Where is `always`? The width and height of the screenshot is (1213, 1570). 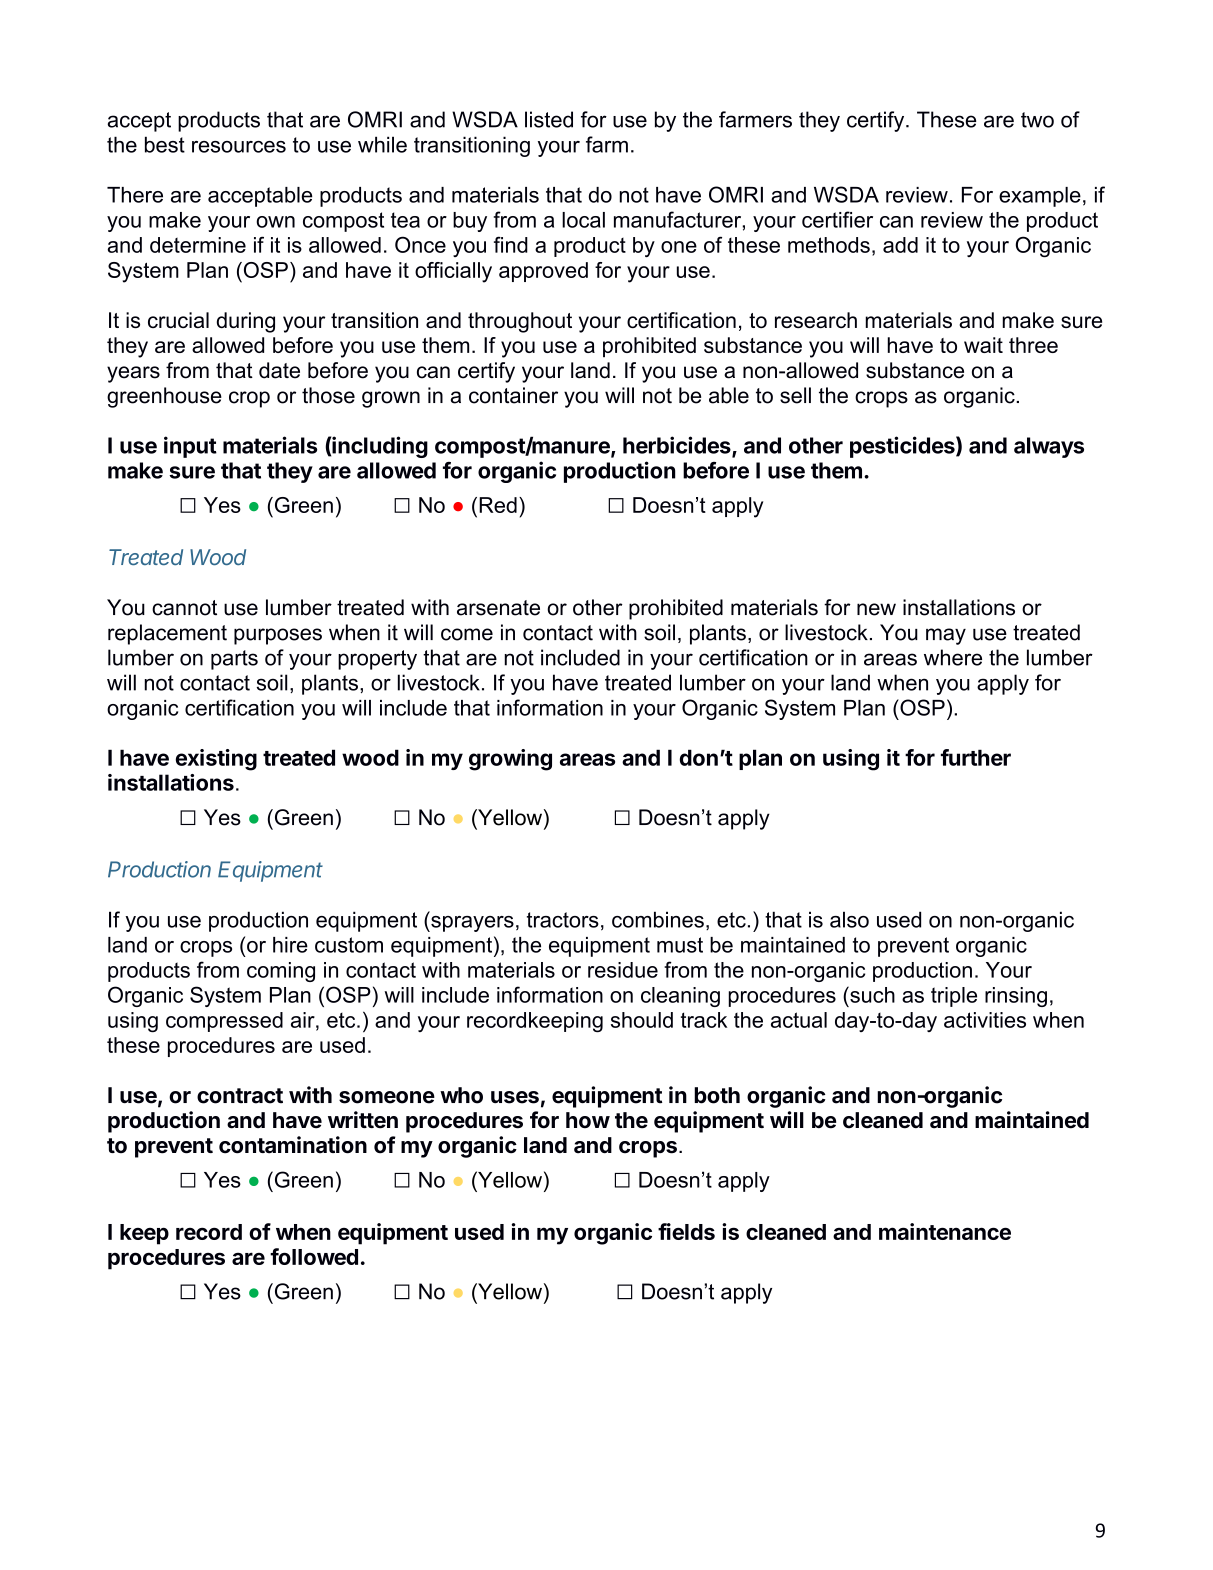 always is located at coordinates (1049, 447).
